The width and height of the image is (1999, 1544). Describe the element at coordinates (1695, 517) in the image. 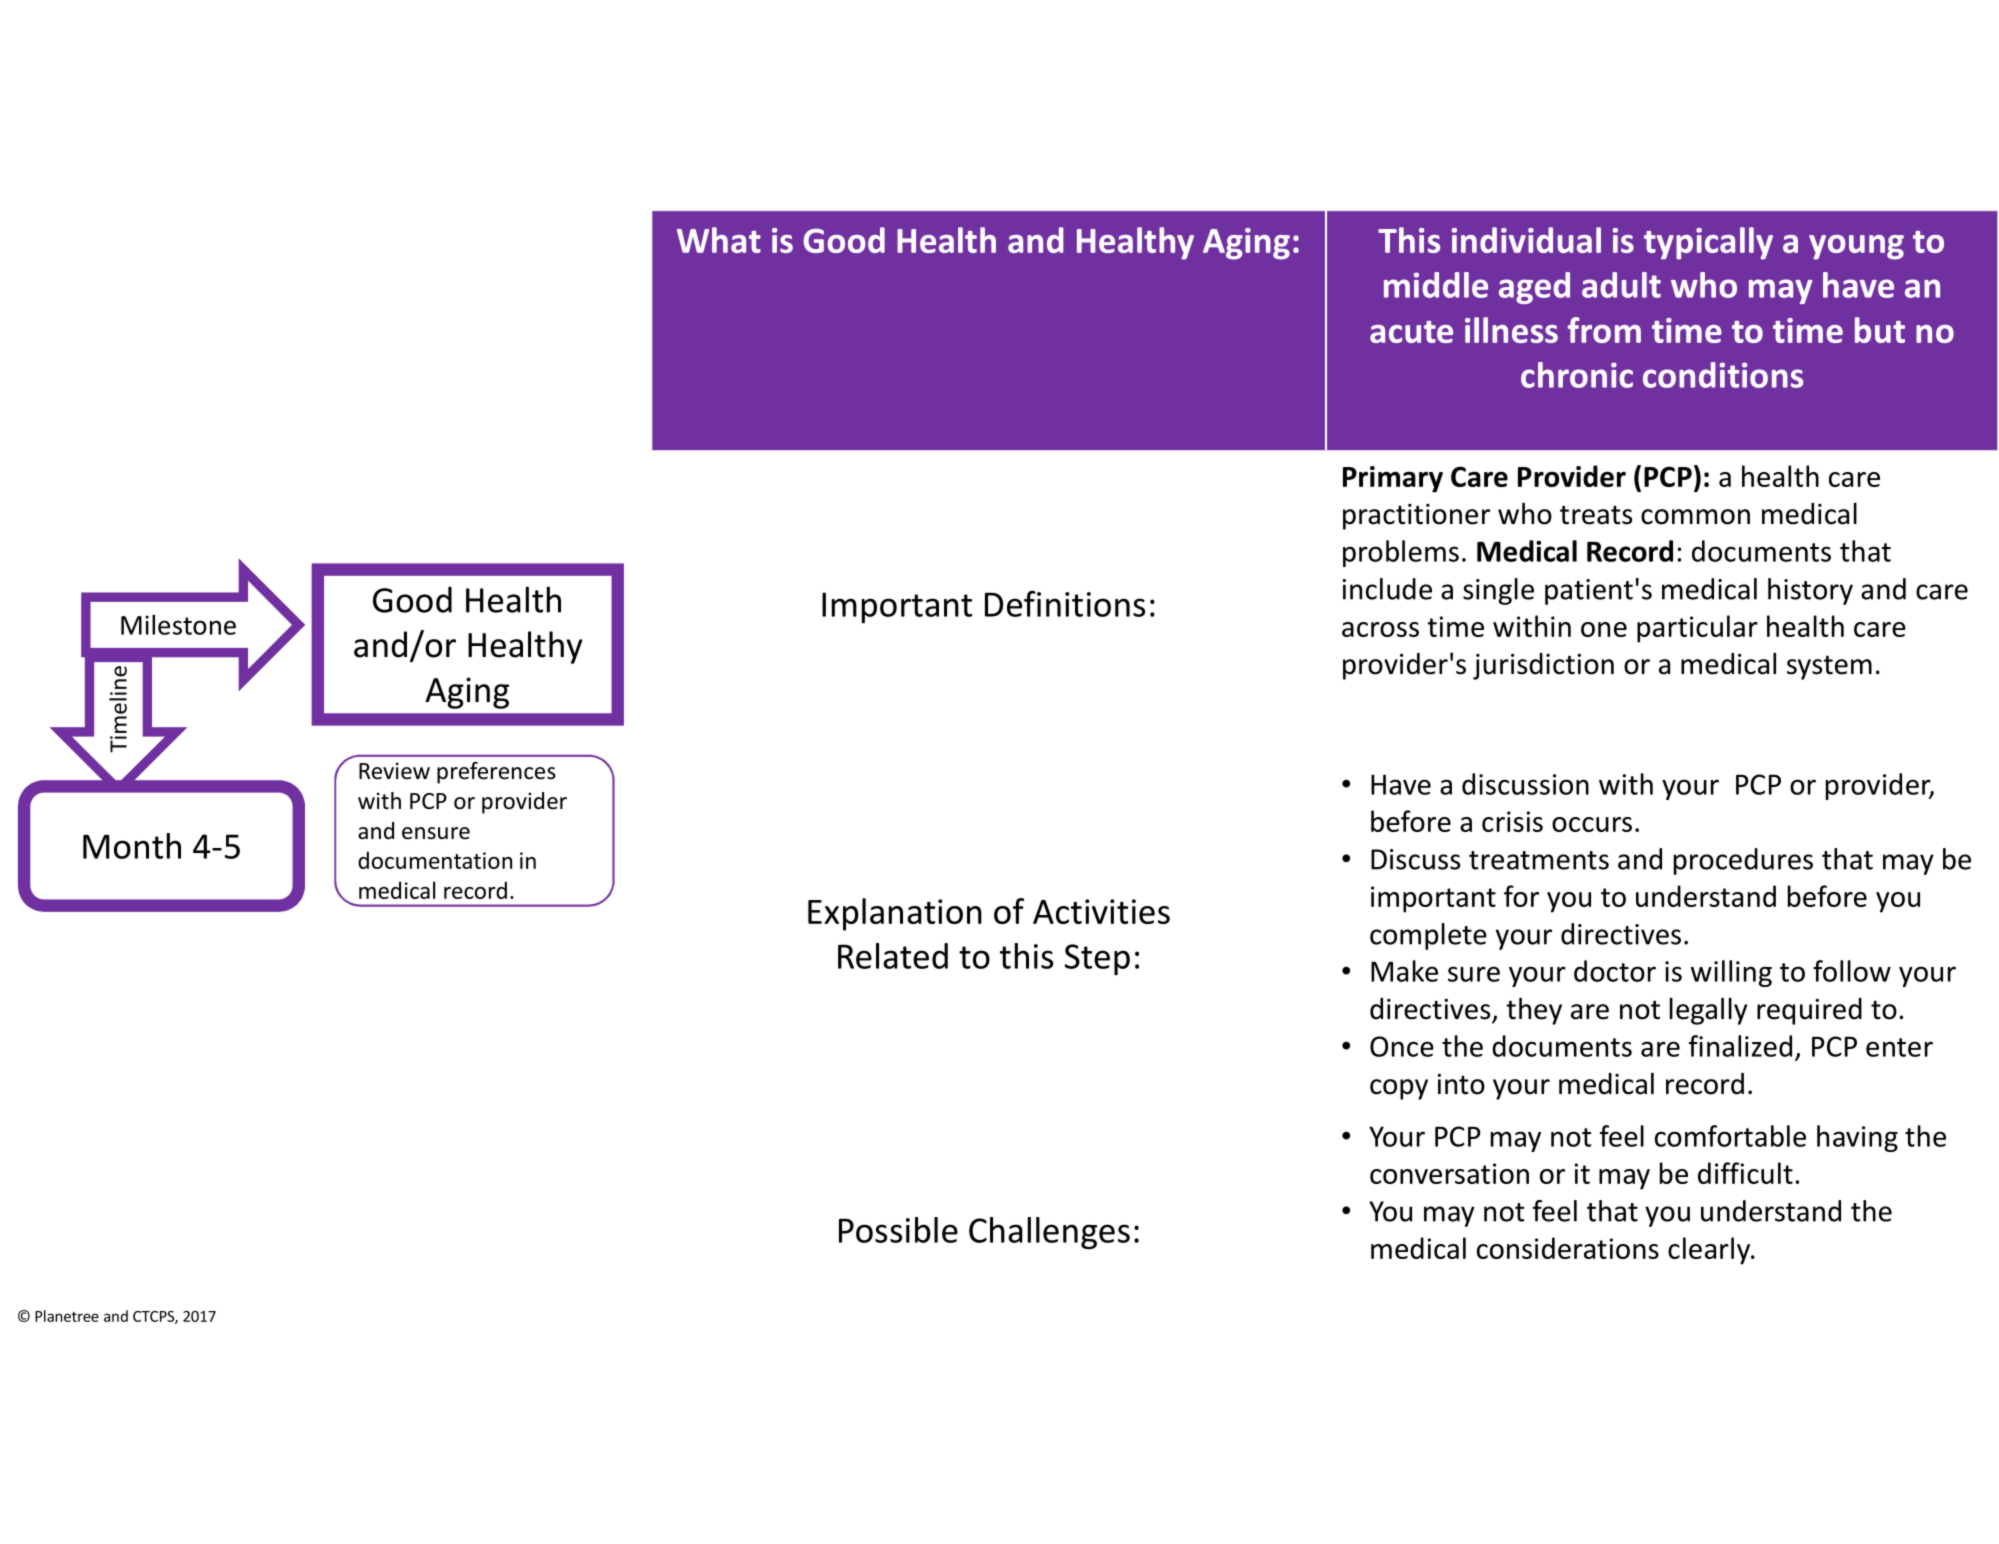

I see `common` at that location.
